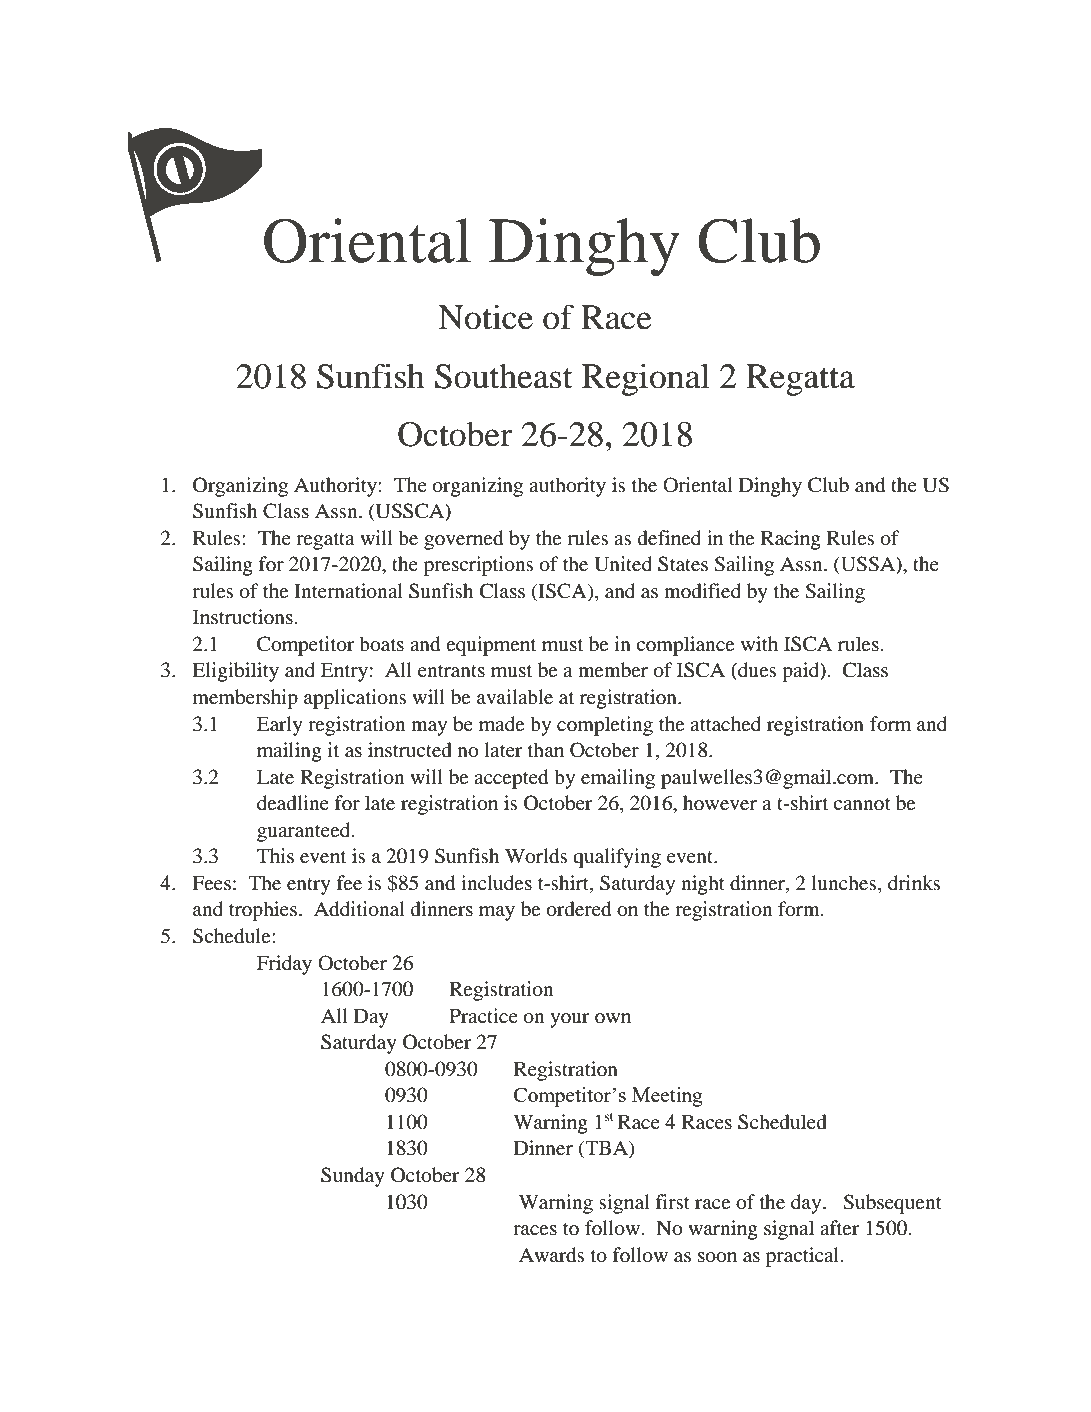 This screenshot has height=1412, width=1091. I want to click on accepted, so click(511, 779).
